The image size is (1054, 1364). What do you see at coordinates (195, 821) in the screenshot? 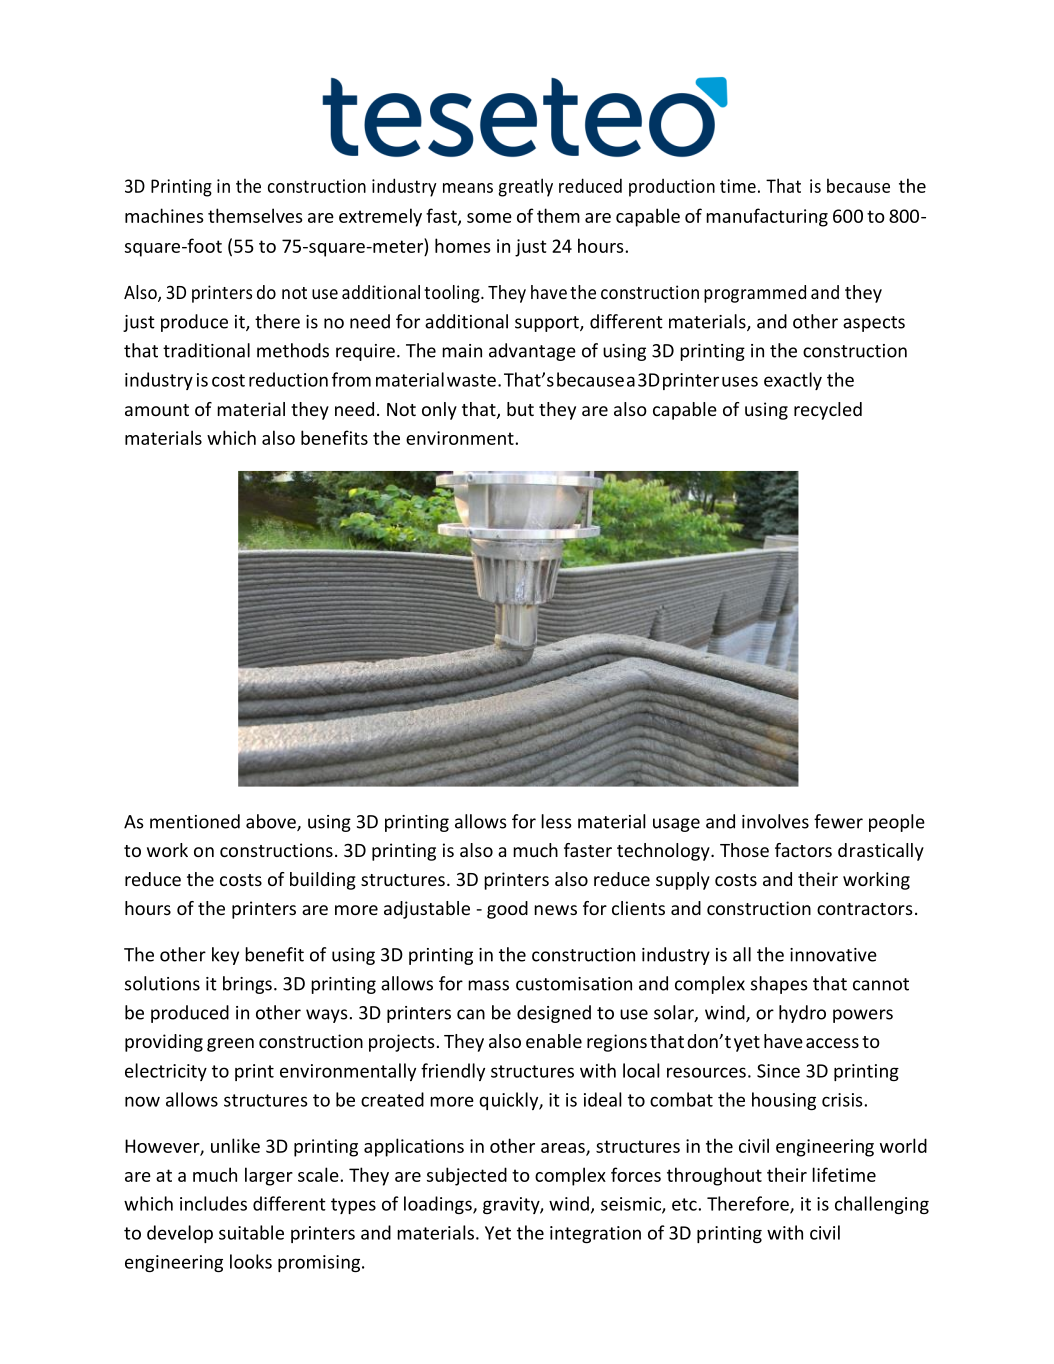
I see `mentioned` at bounding box center [195, 821].
